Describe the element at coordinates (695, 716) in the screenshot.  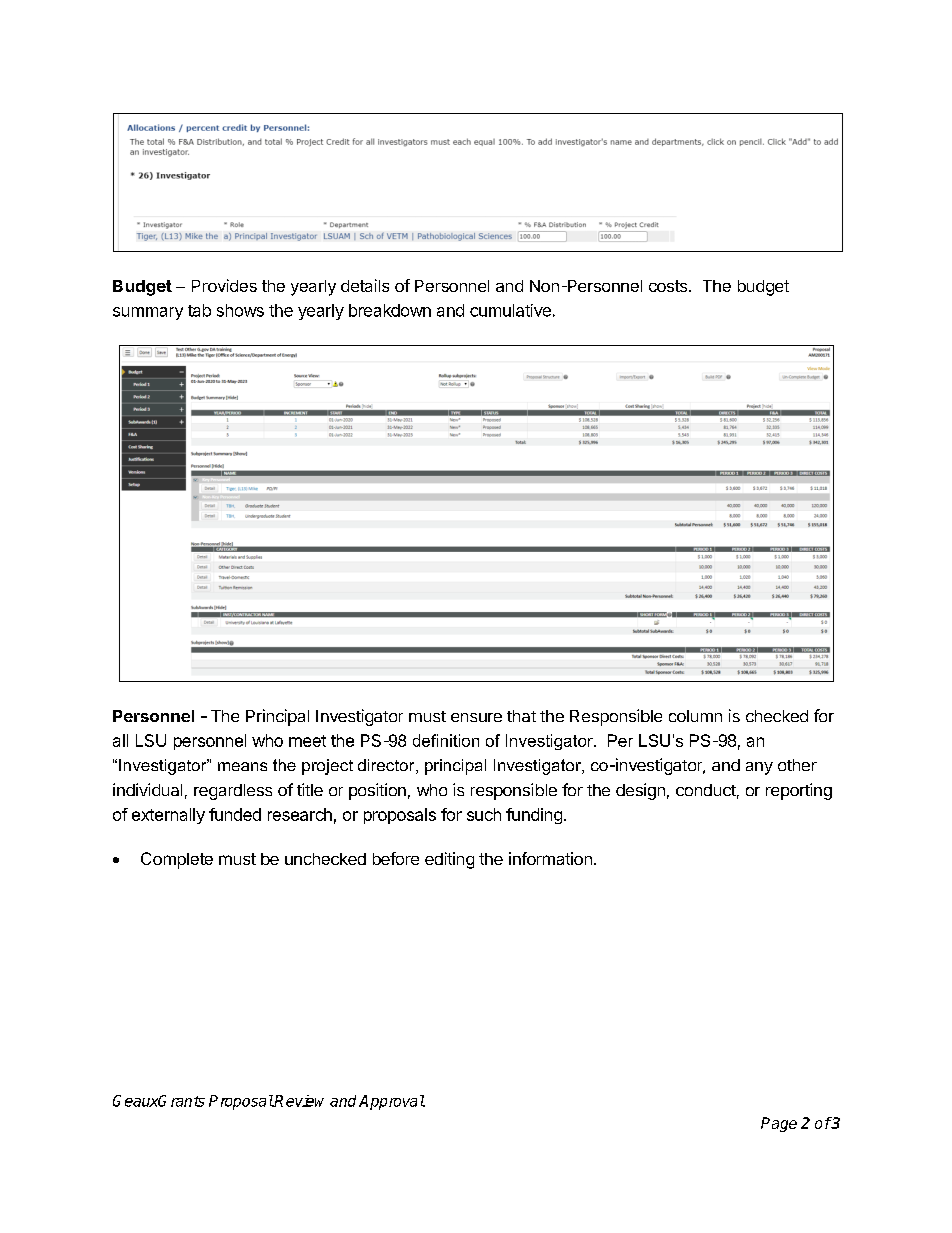
I see `column` at that location.
